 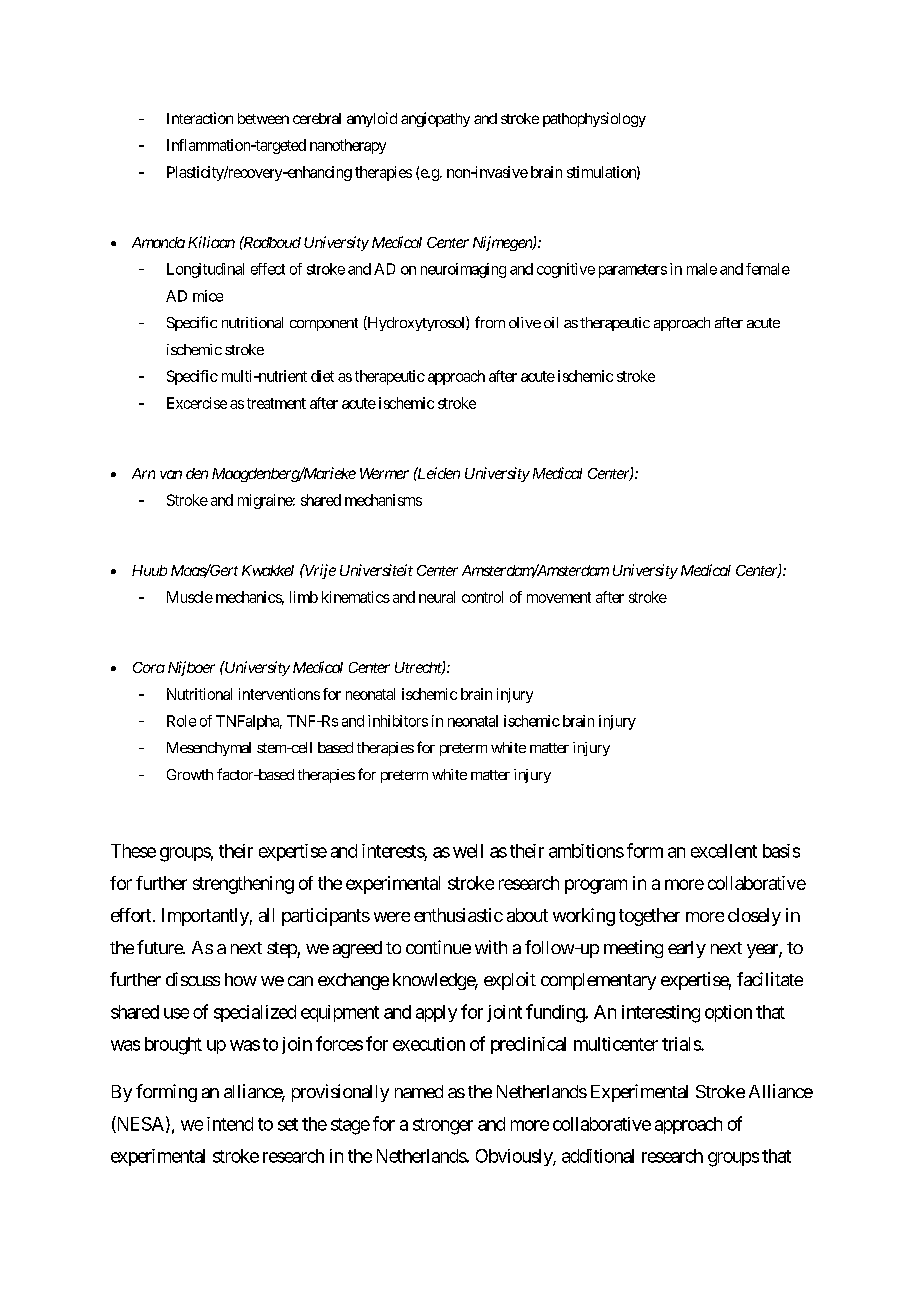 What do you see at coordinates (598, 1156) in the page?
I see `additional` at bounding box center [598, 1156].
